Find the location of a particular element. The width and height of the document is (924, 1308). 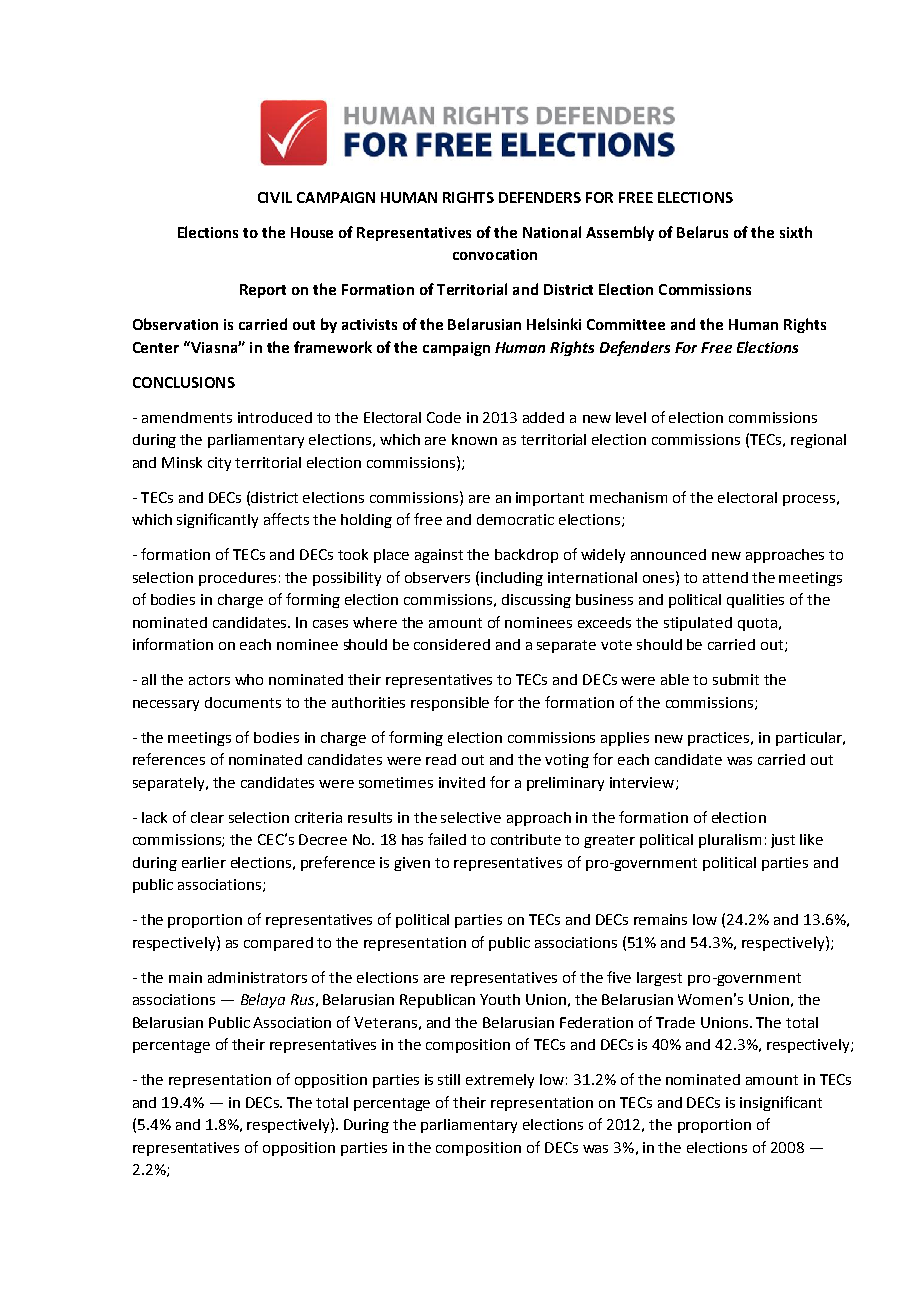

sixth is located at coordinates (796, 232).
